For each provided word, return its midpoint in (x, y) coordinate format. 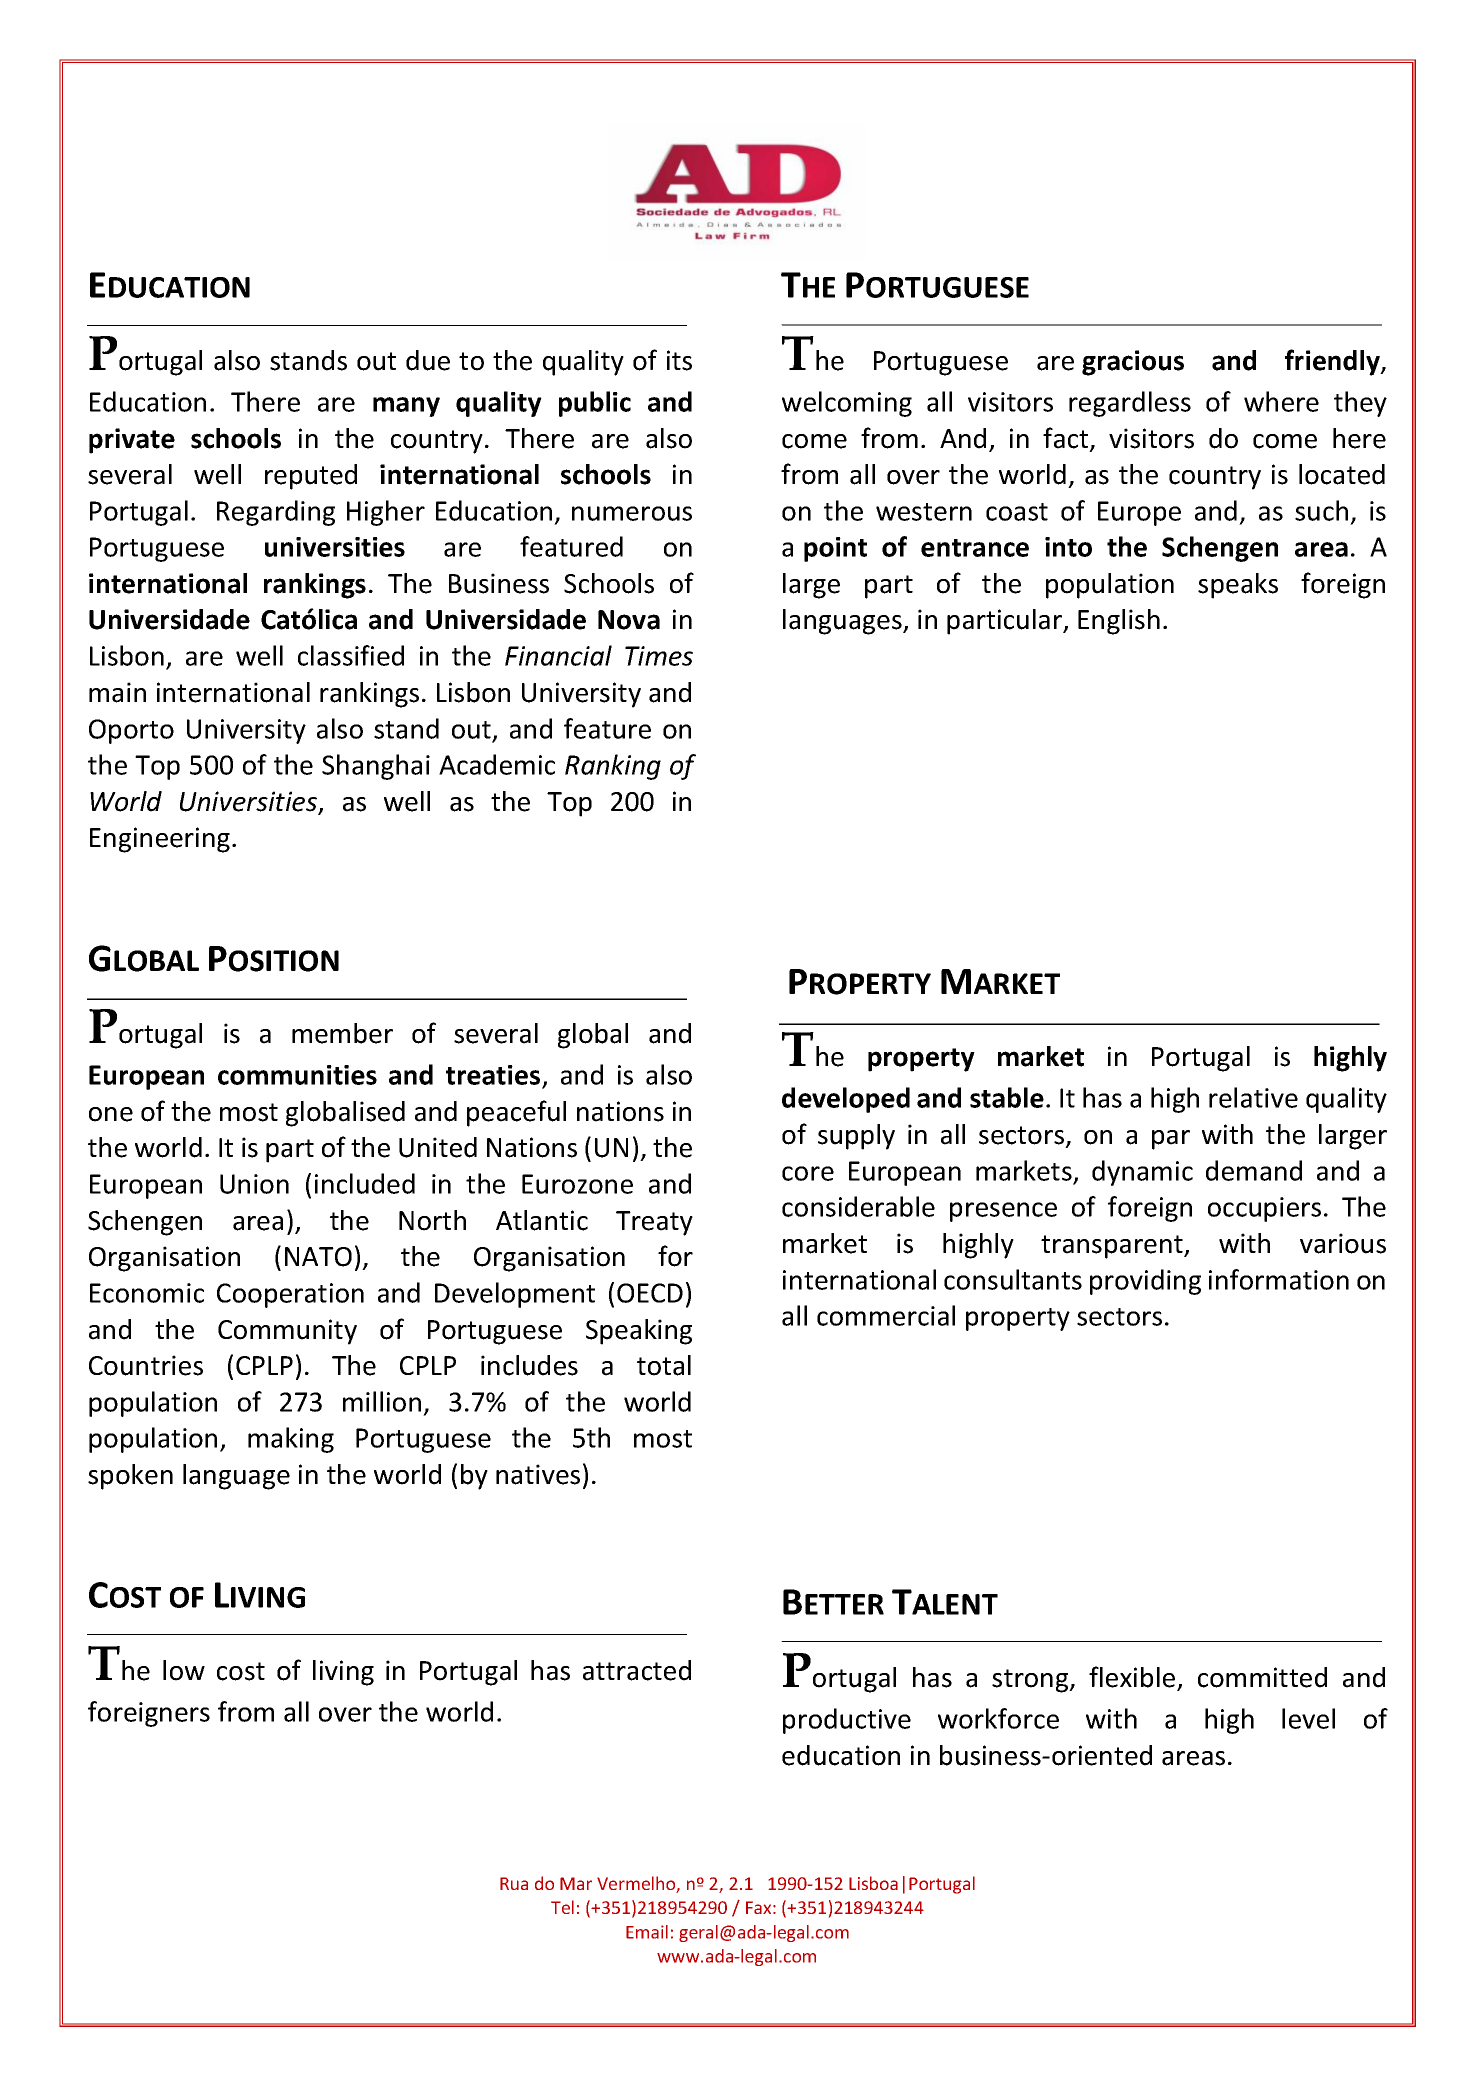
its (679, 360)
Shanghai (376, 767)
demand (1254, 1170)
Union (254, 1184)
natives (538, 1474)
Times (659, 656)
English (1119, 622)
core (808, 1173)
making (291, 1440)
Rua (514, 1883)
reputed (311, 477)
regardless (1130, 404)
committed (1262, 1677)
